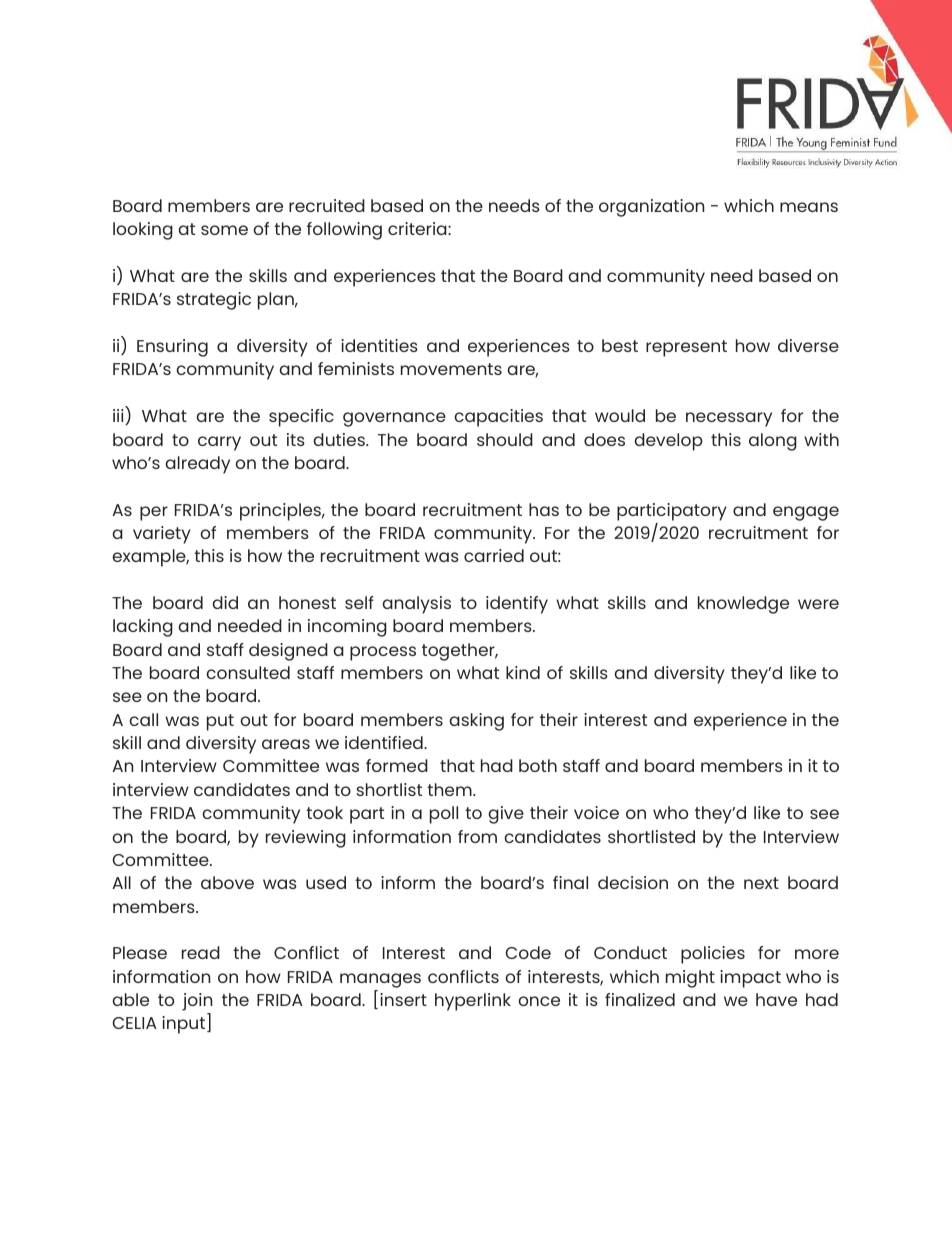  Describe the element at coordinates (809, 207) in the screenshot. I see `means` at that location.
